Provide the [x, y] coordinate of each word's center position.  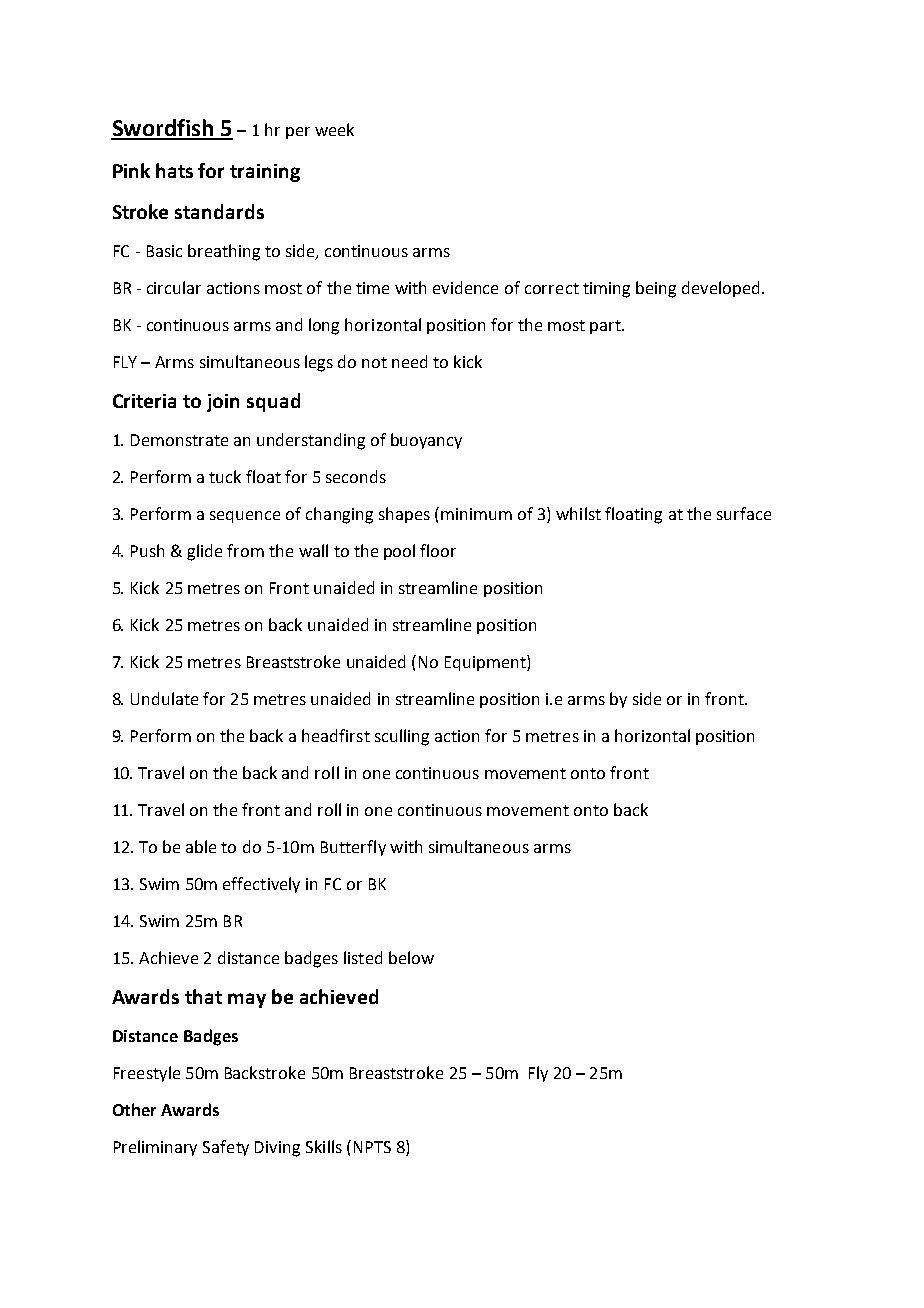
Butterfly [353, 848]
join [223, 403]
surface [744, 513]
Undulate [164, 698]
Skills [324, 1146]
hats [174, 170]
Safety [226, 1148]
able [201, 846]
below [411, 957]
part [606, 327]
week [334, 129]
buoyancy [426, 441]
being [656, 289]
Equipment [486, 663]
